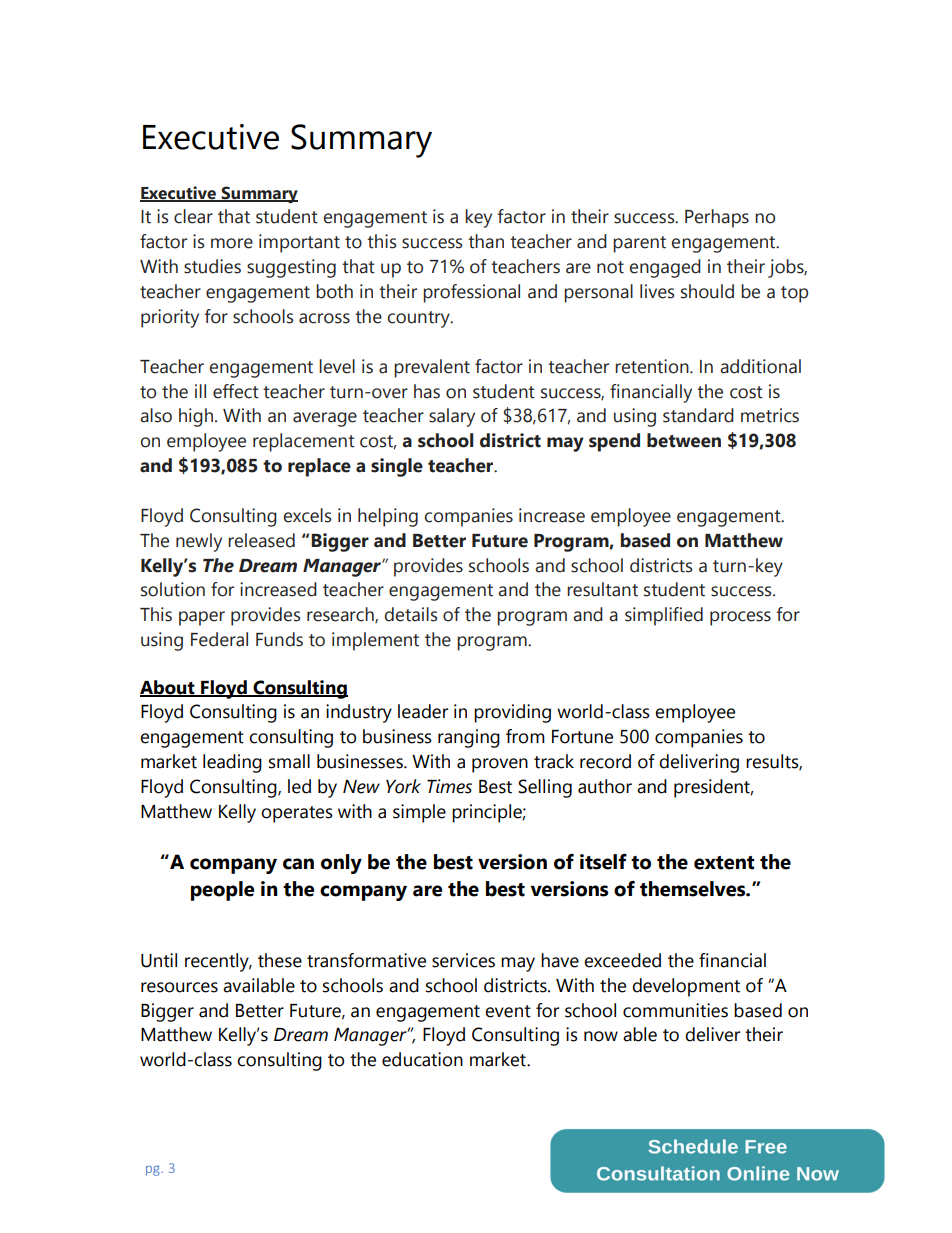  Describe the element at coordinates (222, 891) in the document. I see `people` at that location.
